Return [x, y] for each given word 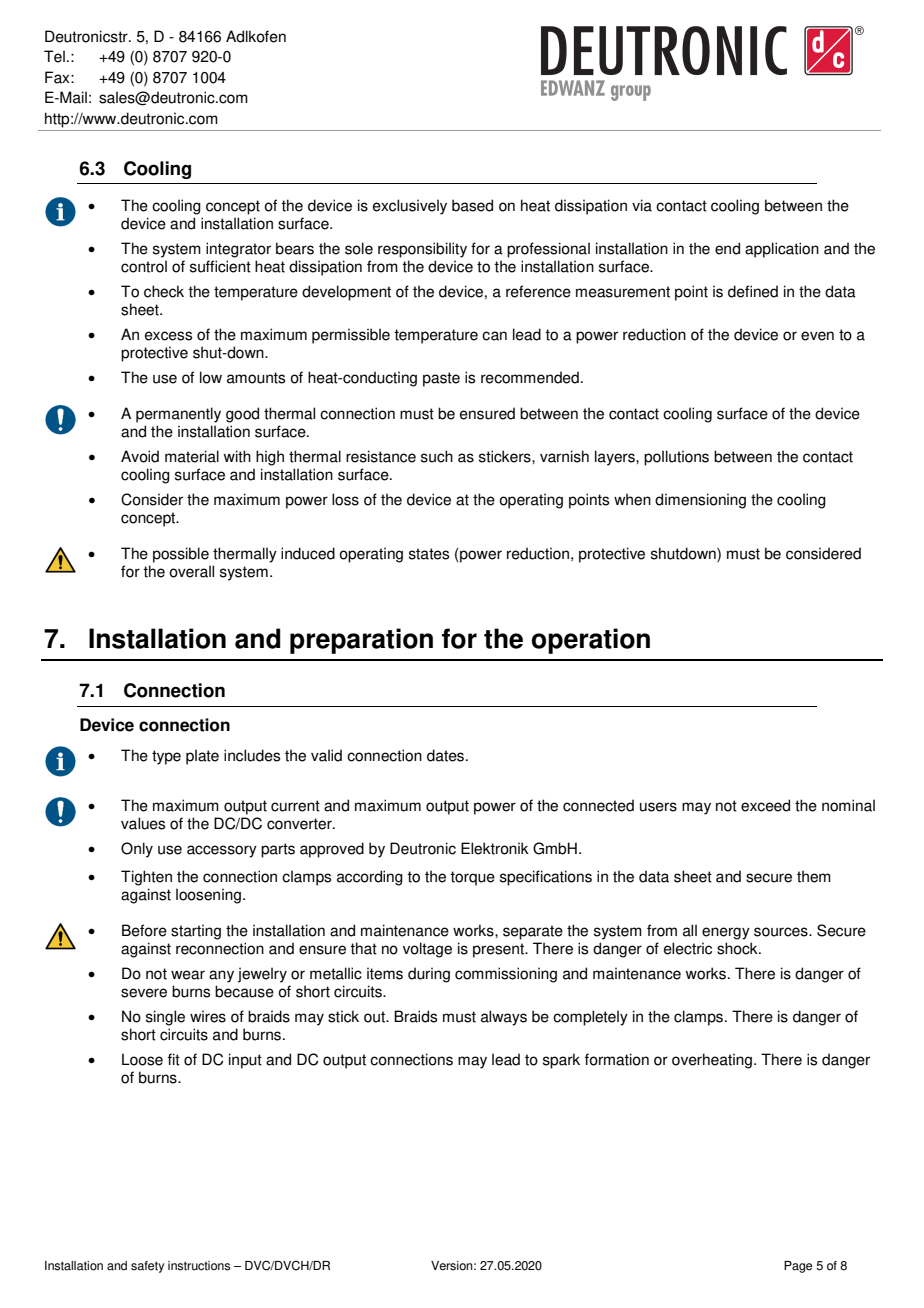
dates [447, 755]
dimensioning [700, 501]
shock [738, 948]
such [437, 456]
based [472, 205]
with [237, 456]
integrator [238, 250]
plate [202, 757]
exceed [765, 805]
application [782, 250]
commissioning [506, 975]
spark [561, 1061]
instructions [199, 1266]
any [221, 976]
